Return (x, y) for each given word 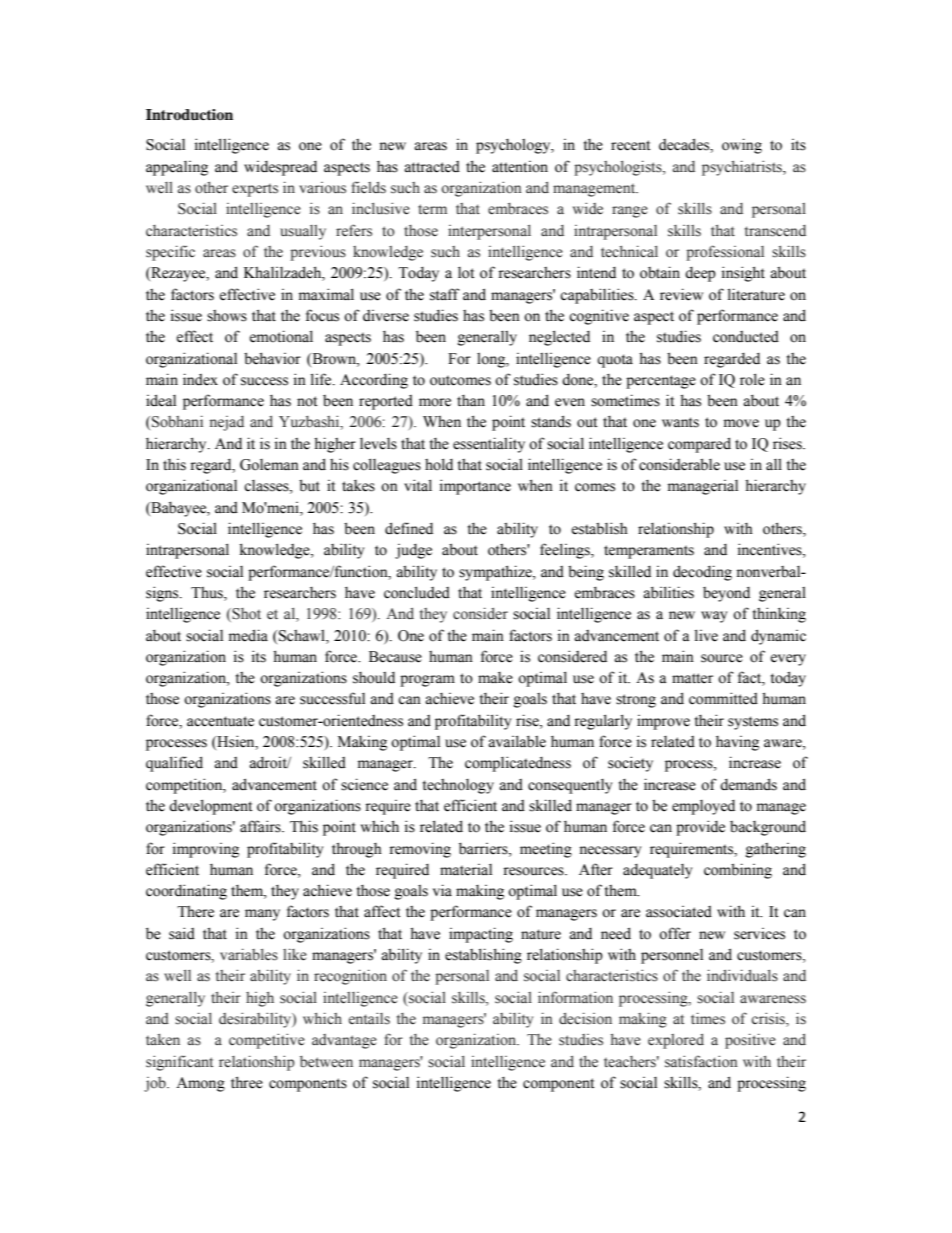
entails (369, 1018)
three (247, 1082)
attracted (432, 167)
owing (742, 146)
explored (676, 1041)
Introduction (189, 115)
